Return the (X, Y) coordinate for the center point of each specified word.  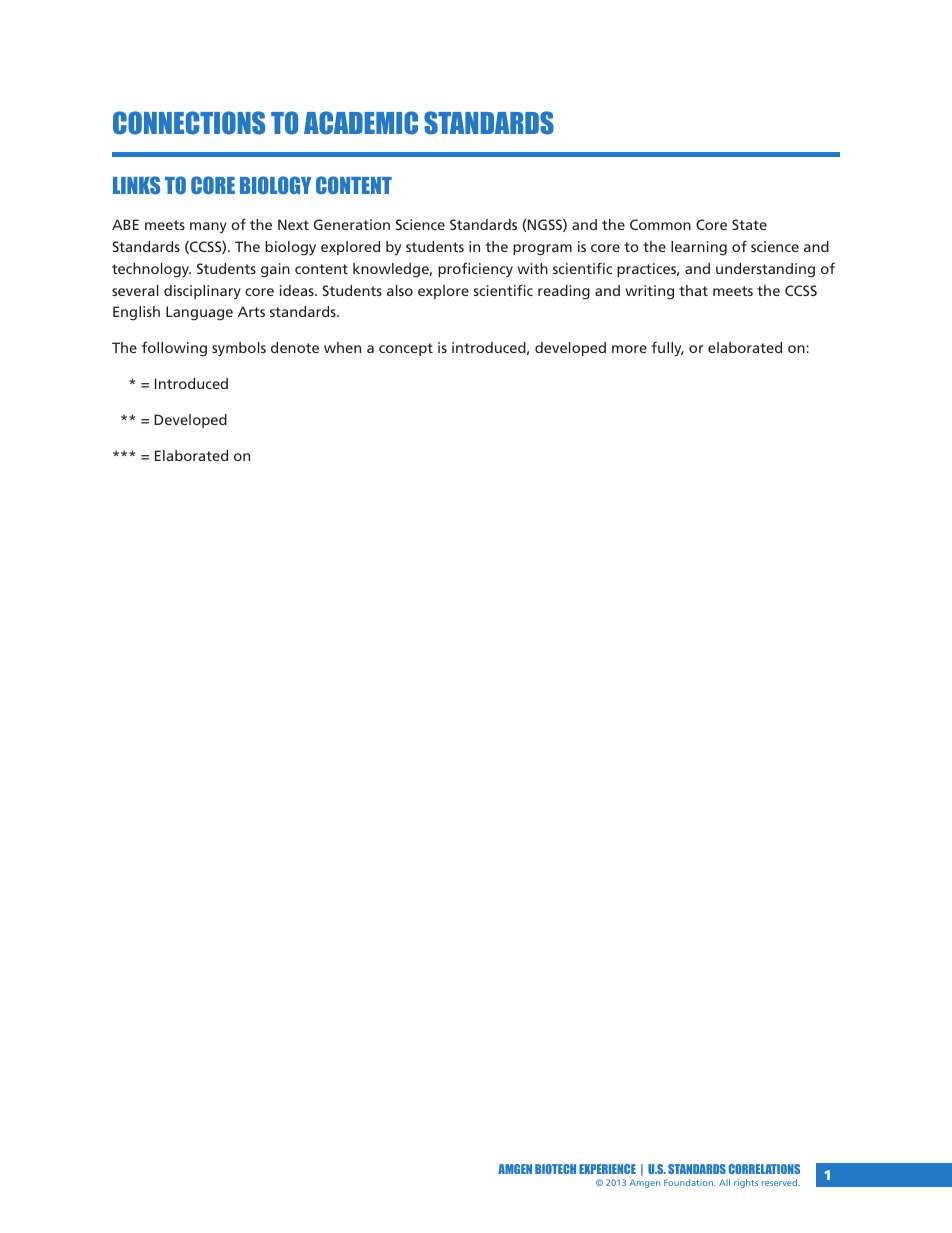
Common (660, 224)
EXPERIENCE (607, 1169)
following (174, 349)
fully (667, 349)
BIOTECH (555, 1169)
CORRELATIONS (764, 1169)
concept (406, 349)
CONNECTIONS (189, 123)
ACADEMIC (361, 123)
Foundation (690, 1182)
